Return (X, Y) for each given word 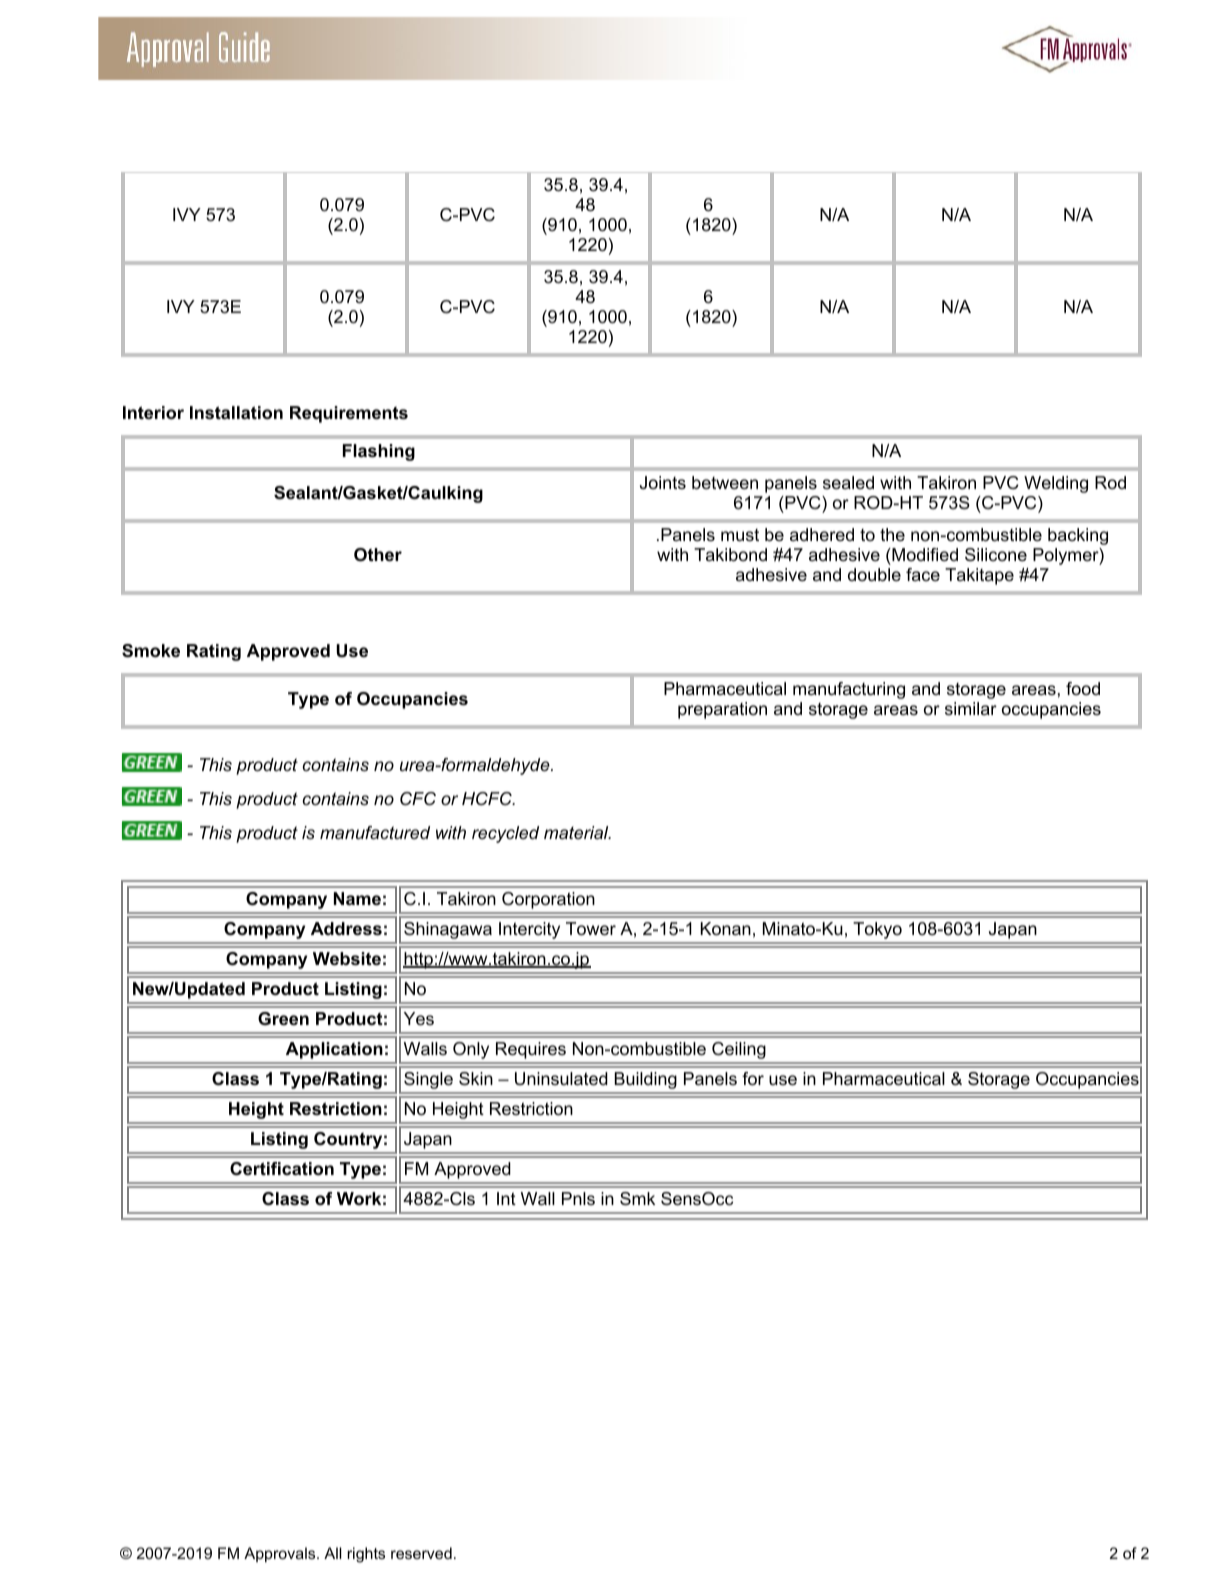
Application (334, 1050)
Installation (236, 413)
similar (971, 708)
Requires (531, 1050)
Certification (282, 1169)
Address (346, 929)
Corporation (548, 900)
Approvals (281, 1554)
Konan (726, 929)
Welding (1056, 484)
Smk (637, 1199)
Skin (476, 1079)
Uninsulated (561, 1079)
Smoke (151, 651)
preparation (722, 710)
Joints (663, 482)
